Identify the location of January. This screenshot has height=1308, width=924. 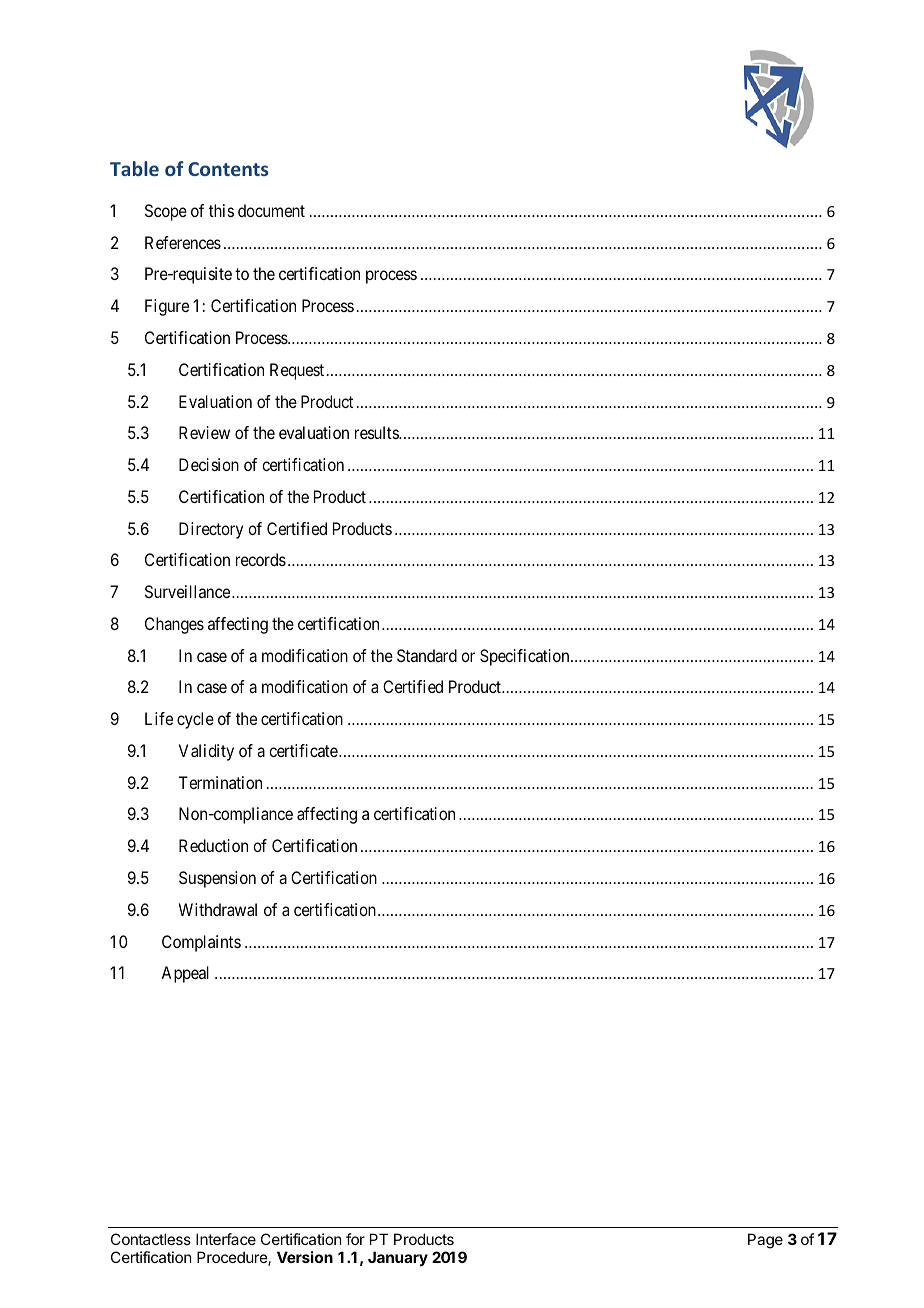
(398, 1258).
